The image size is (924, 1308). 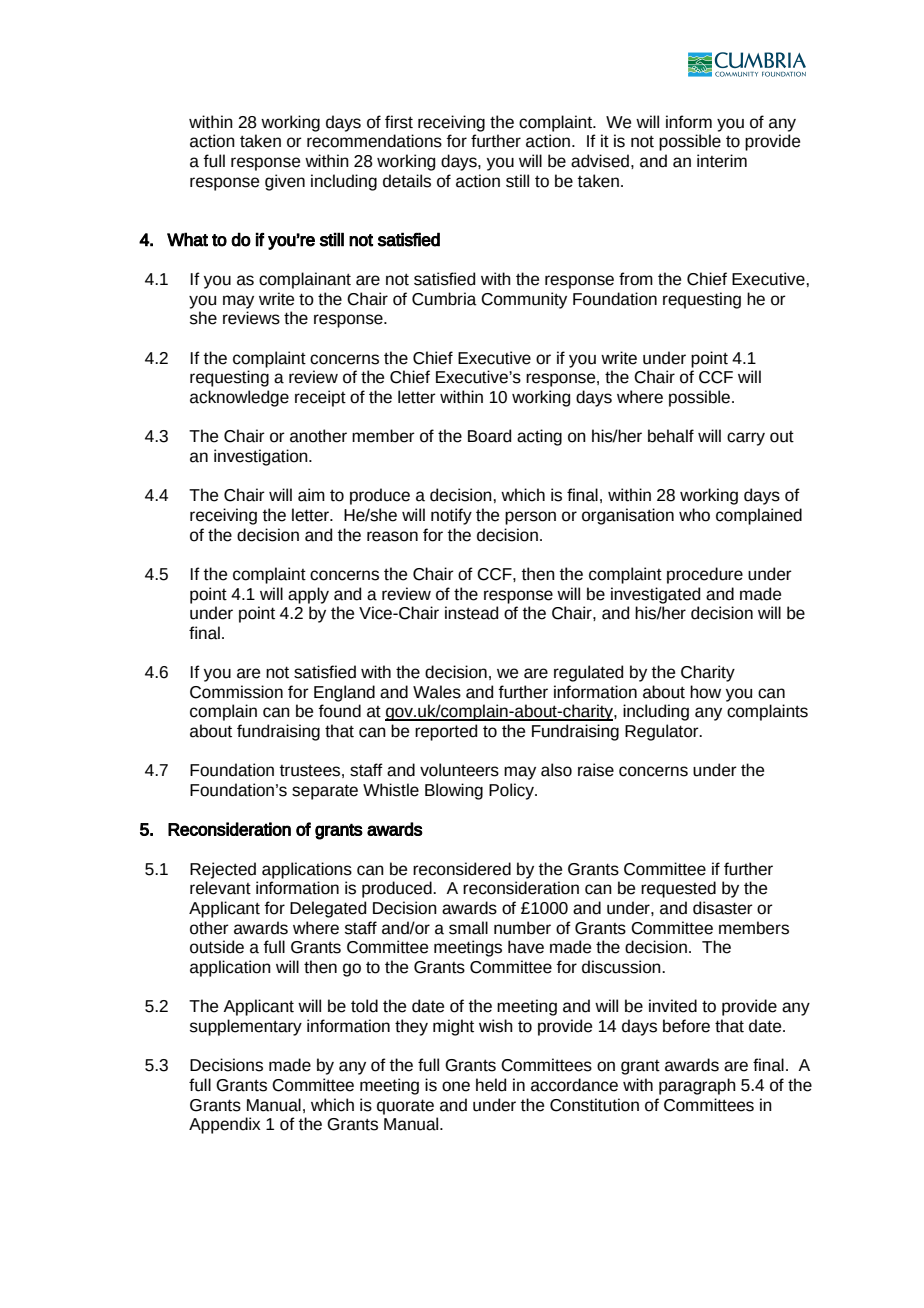 I want to click on Regulator, so click(x=663, y=732).
